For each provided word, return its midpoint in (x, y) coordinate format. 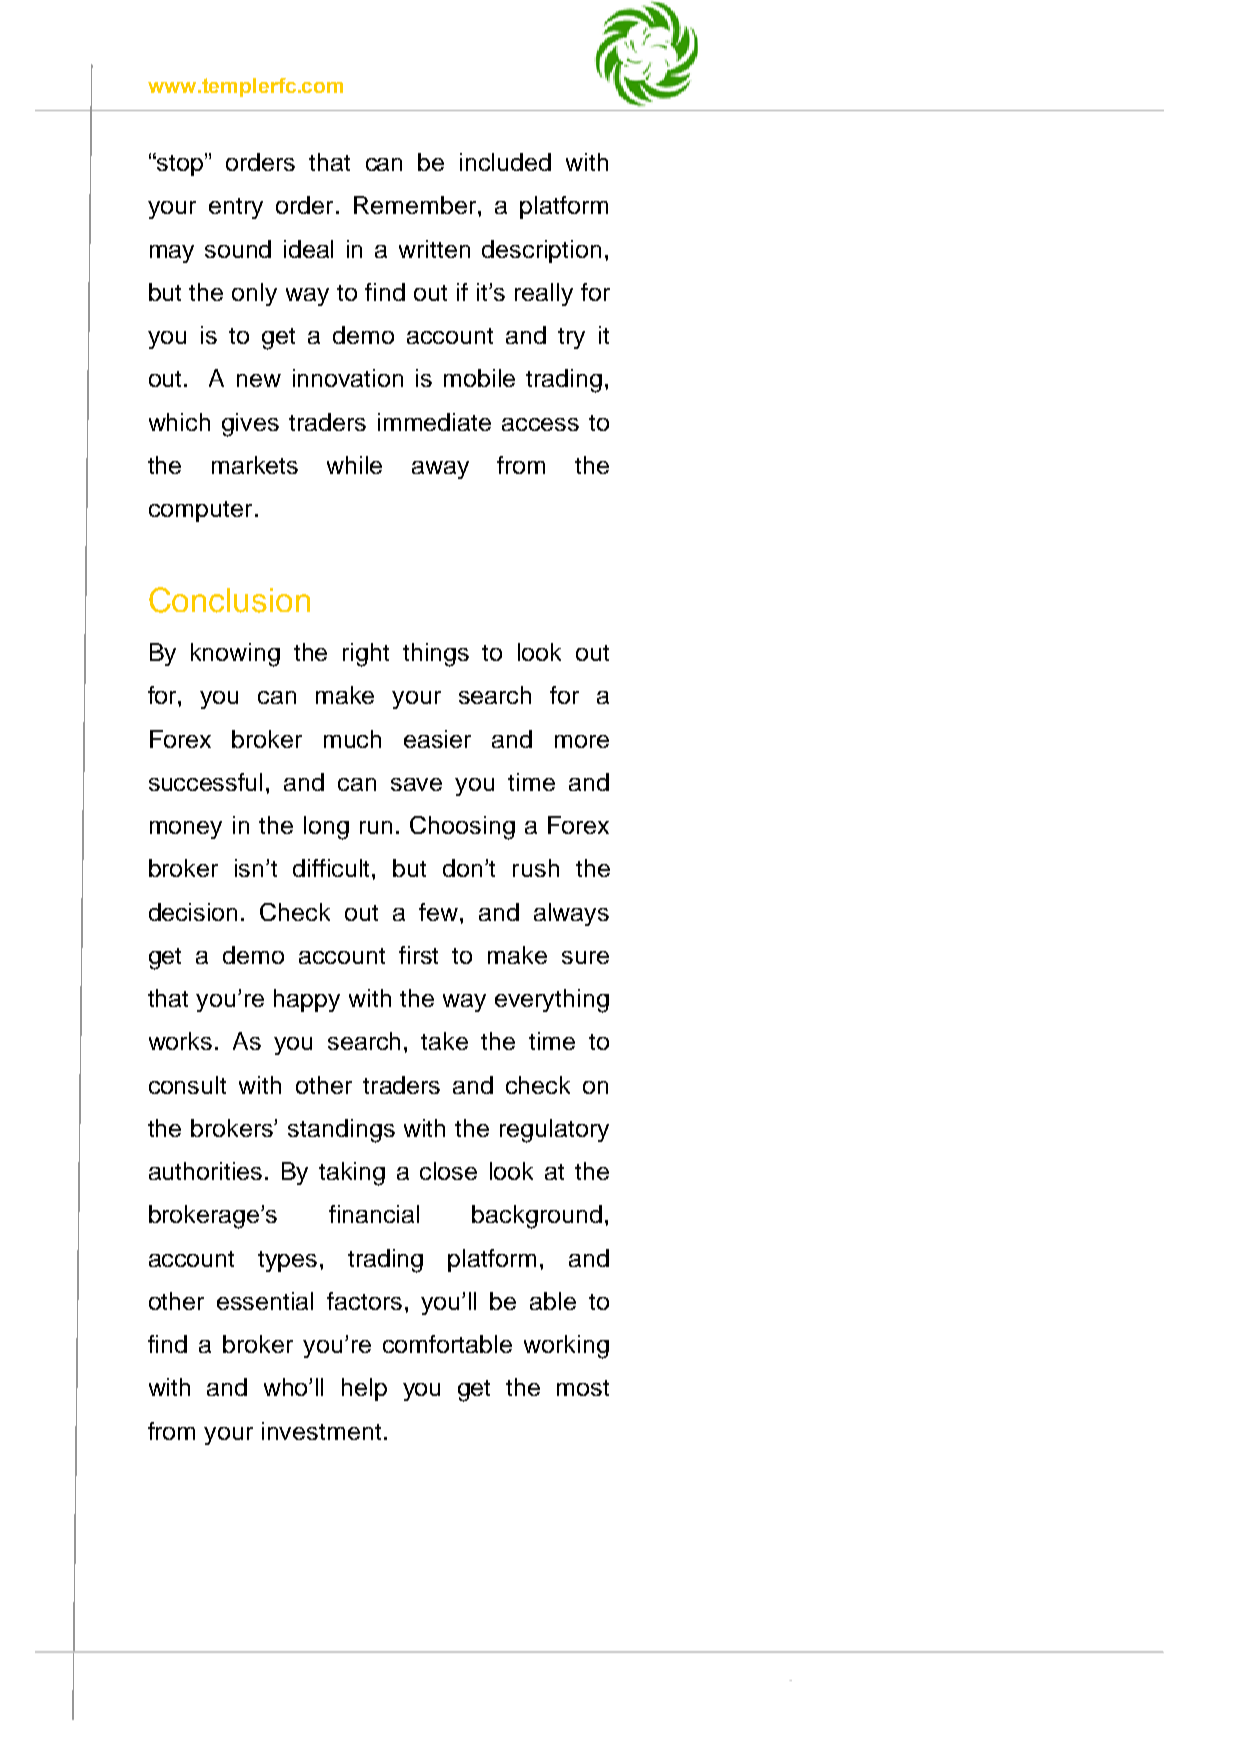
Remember (416, 205)
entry (236, 208)
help (364, 1389)
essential (265, 1301)
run (376, 827)
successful (205, 782)
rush (536, 868)
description (541, 251)
